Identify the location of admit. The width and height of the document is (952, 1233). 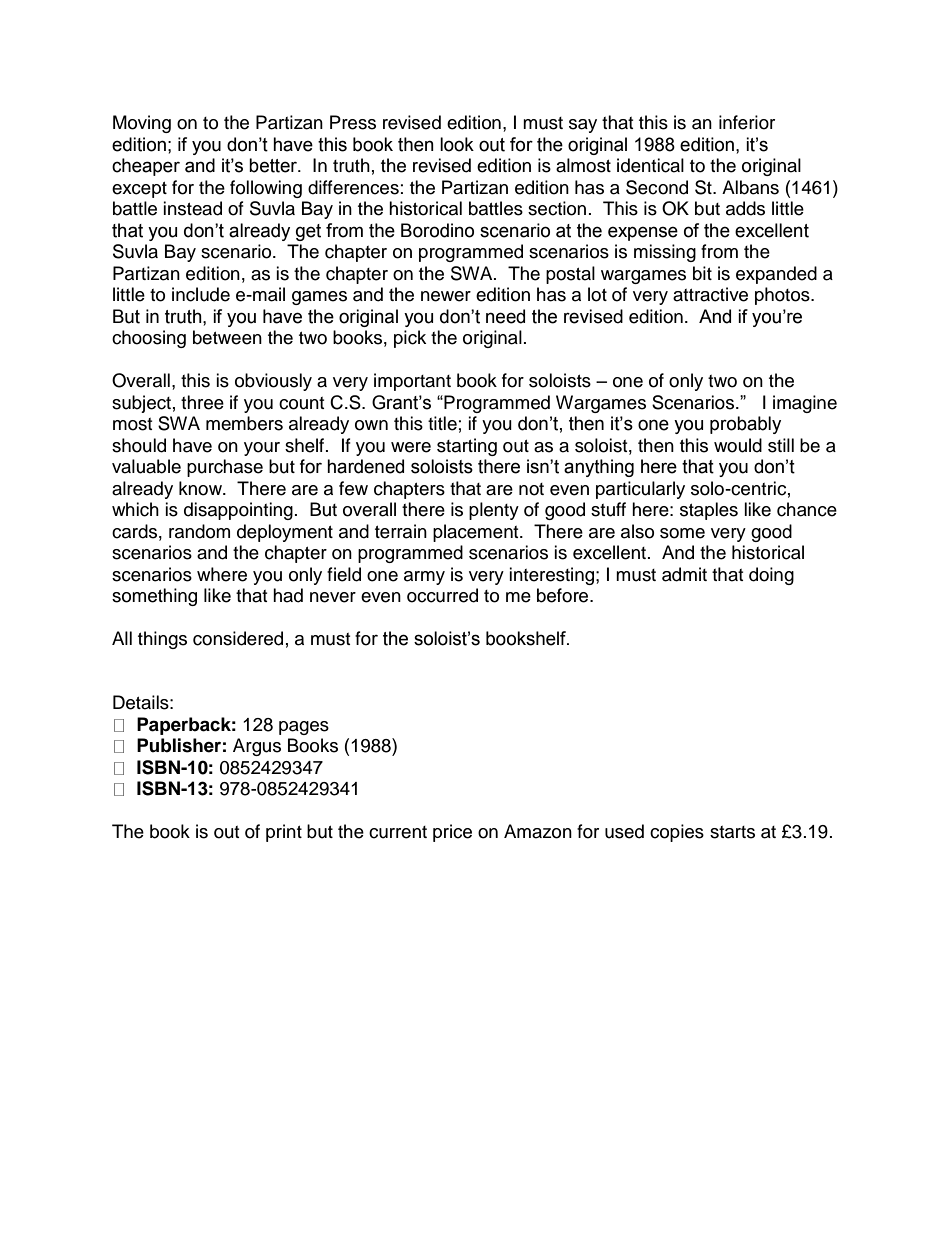
(684, 574).
